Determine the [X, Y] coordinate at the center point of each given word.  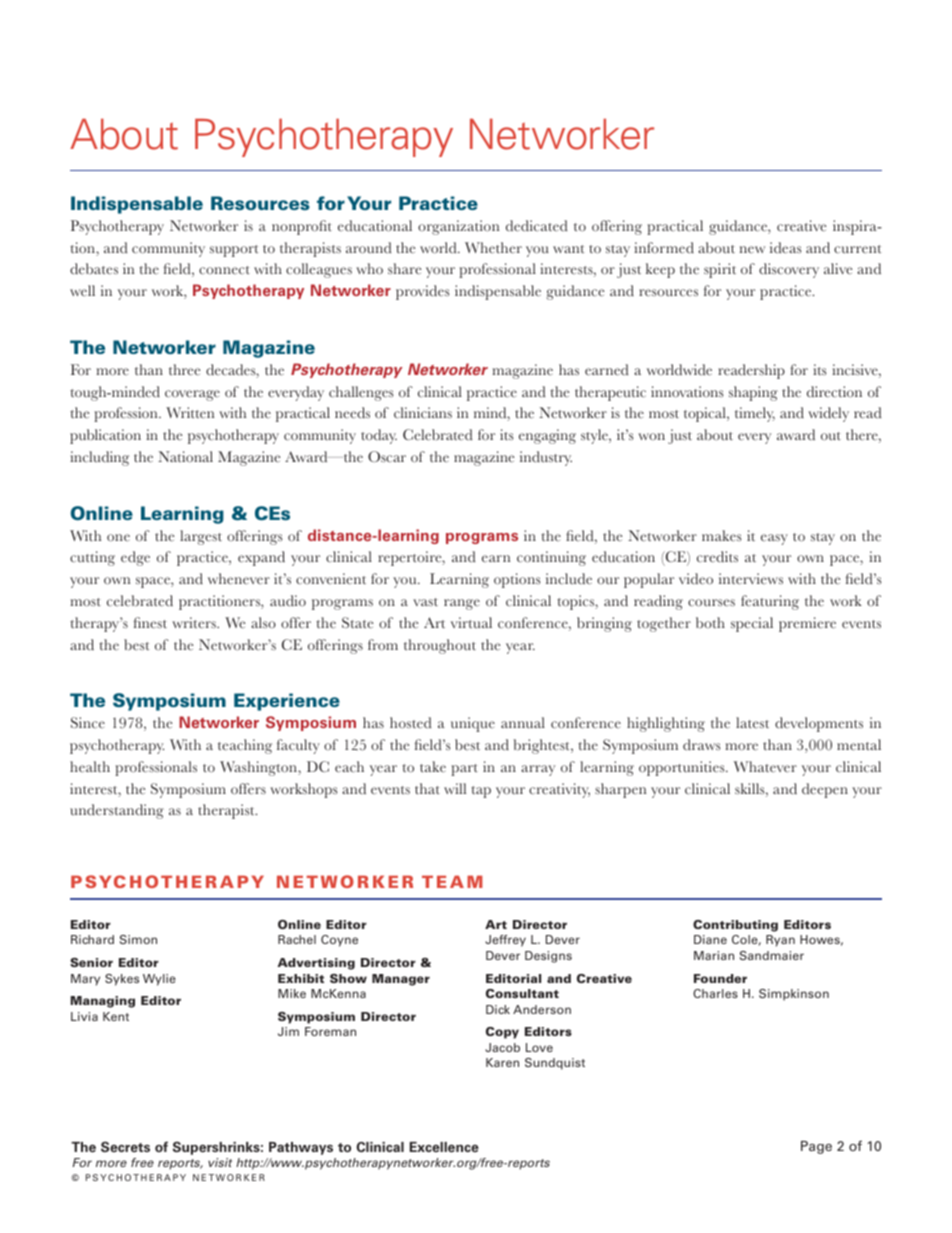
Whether [493, 248]
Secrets [125, 1147]
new [752, 250]
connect [224, 270]
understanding [117, 811]
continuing [551, 558]
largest [201, 537]
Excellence [444, 1147]
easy [774, 539]
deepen [825, 790]
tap [481, 792]
